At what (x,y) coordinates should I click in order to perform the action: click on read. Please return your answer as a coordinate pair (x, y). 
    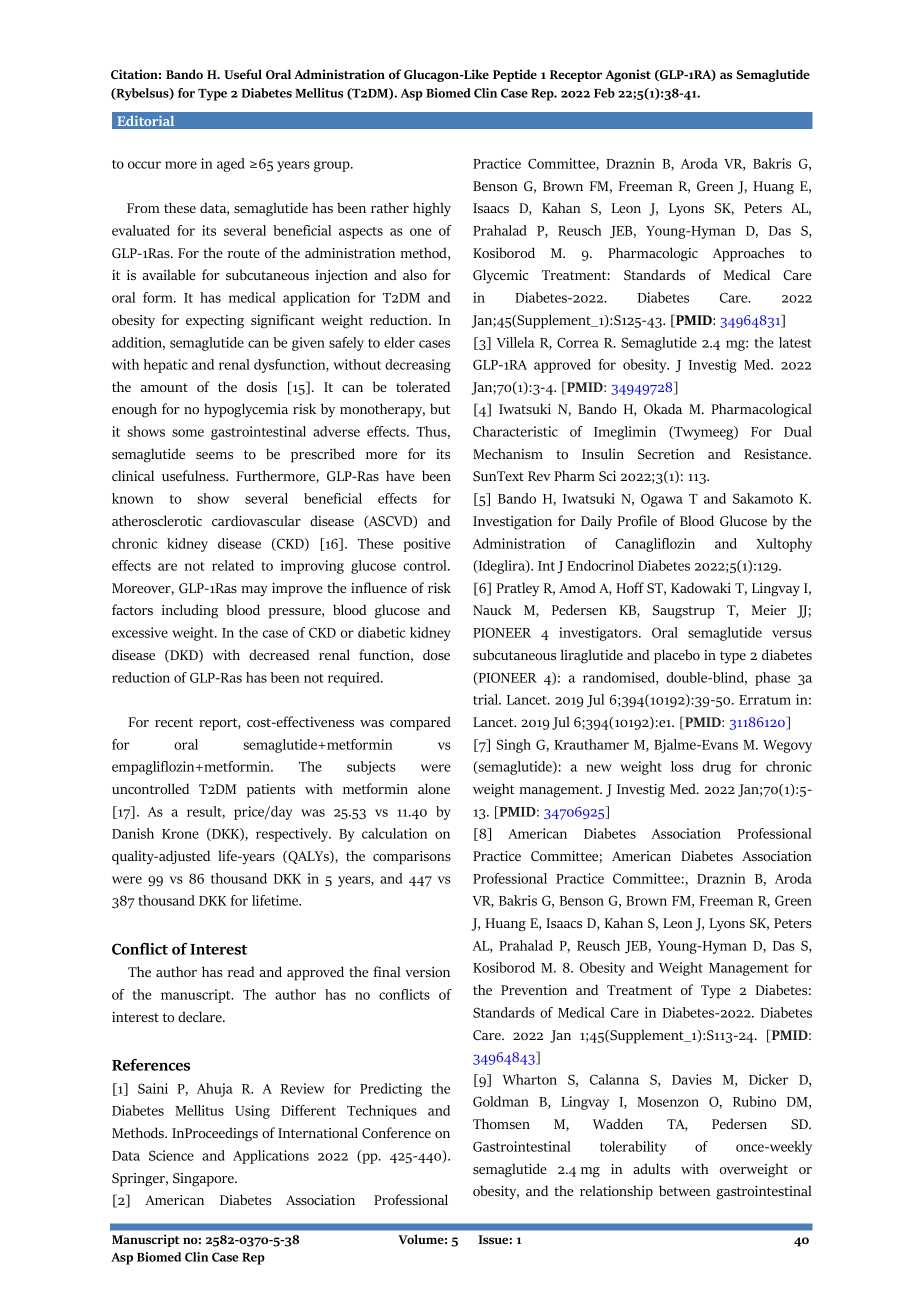
    Looking at the image, I should click on (241, 971).
